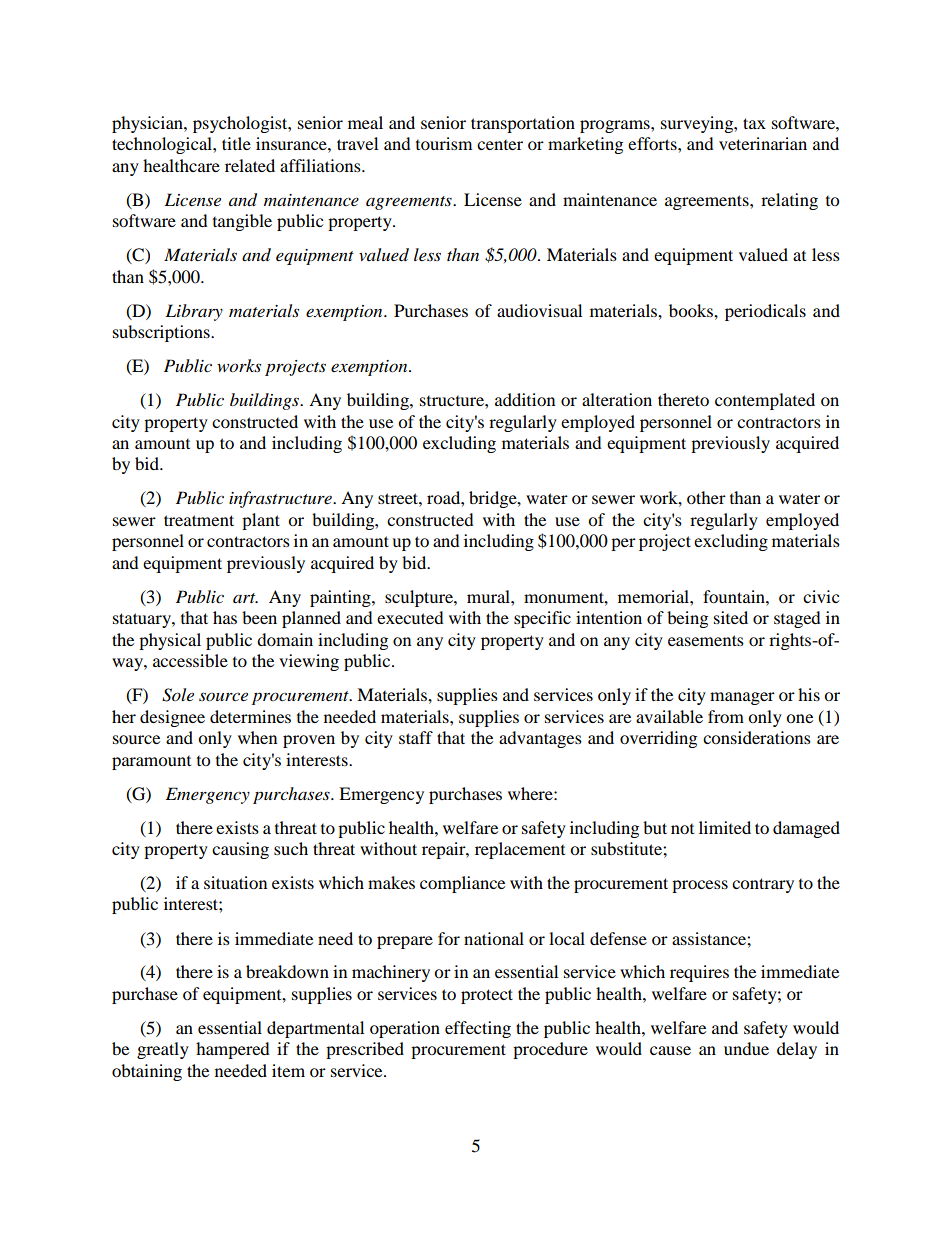 Image resolution: width=952 pixels, height=1233 pixels. I want to click on hampered, so click(233, 1050).
